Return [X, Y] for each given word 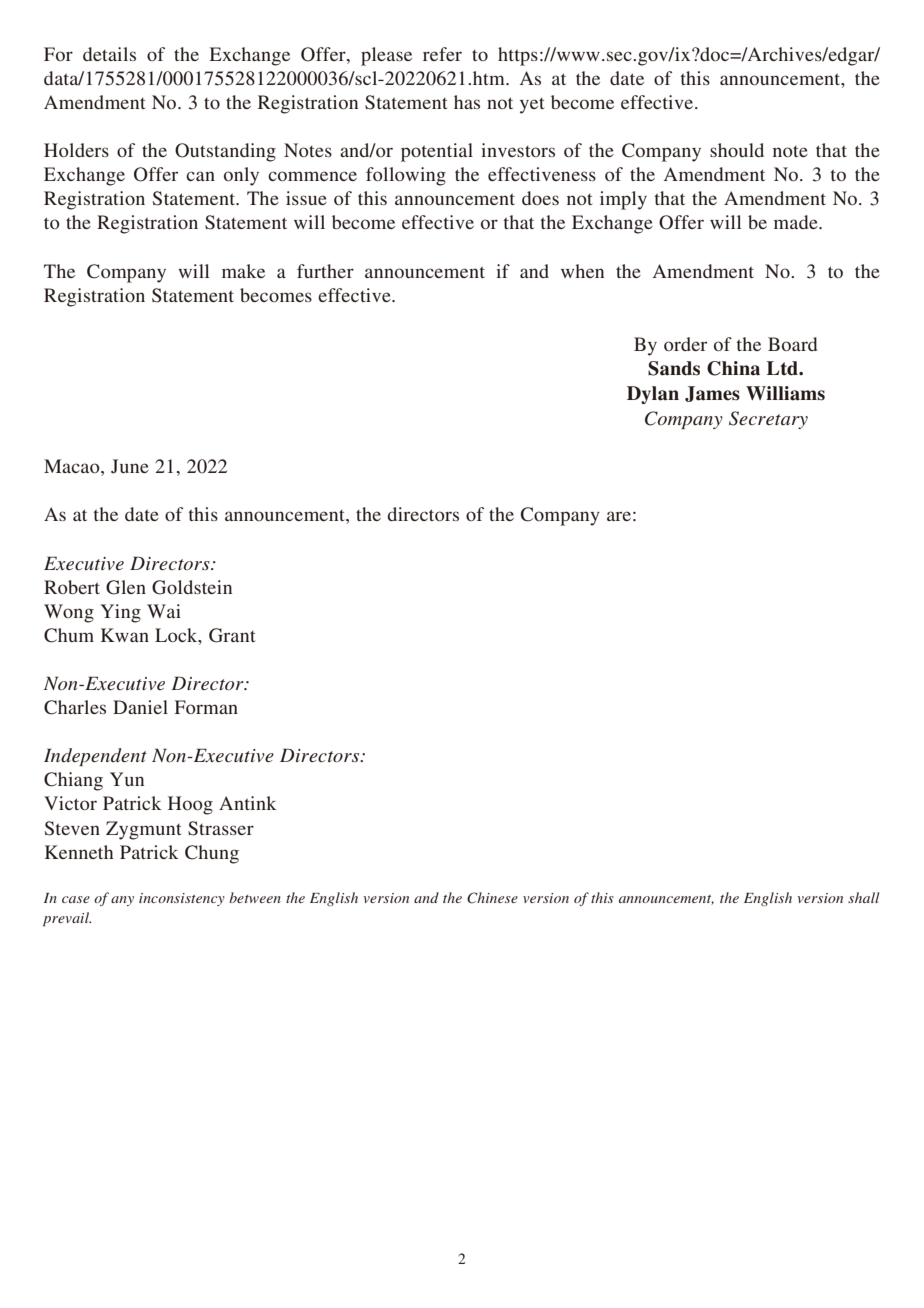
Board [792, 344]
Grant [232, 635]
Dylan [653, 395]
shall [863, 897]
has [467, 102]
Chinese [492, 898]
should [737, 150]
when [582, 271]
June [130, 466]
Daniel [140, 707]
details [109, 54]
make [243, 271]
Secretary [768, 420]
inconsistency [182, 899]
